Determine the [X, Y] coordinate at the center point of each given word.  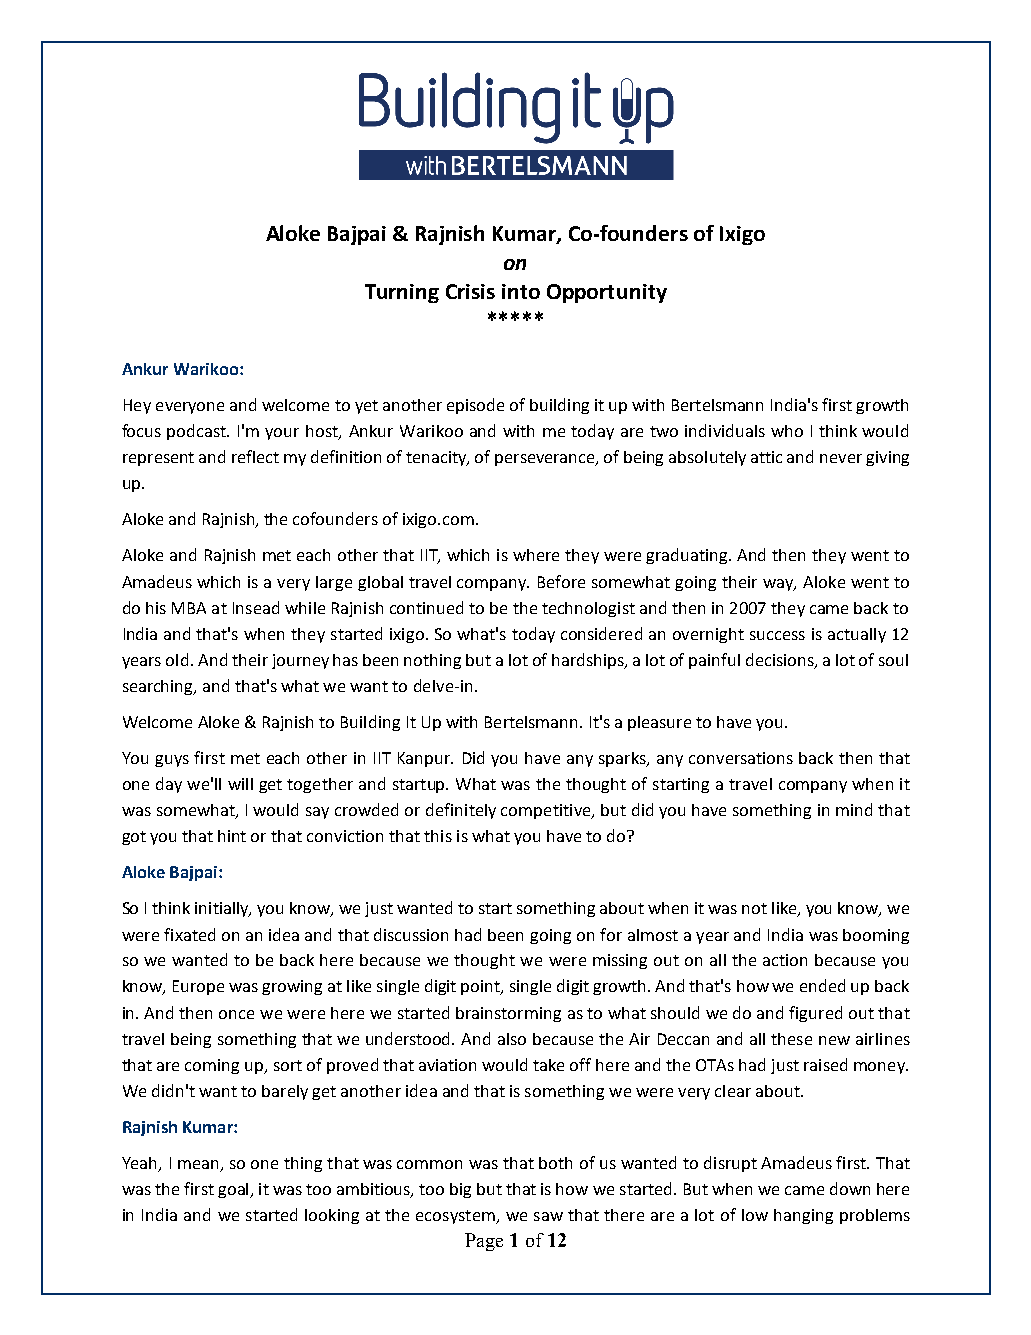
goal [234, 1190]
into [521, 291]
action [785, 960]
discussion [411, 934]
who [787, 431]
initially [223, 909]
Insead [256, 607]
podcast [197, 432]
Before [561, 581]
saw [548, 1216]
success [777, 635]
